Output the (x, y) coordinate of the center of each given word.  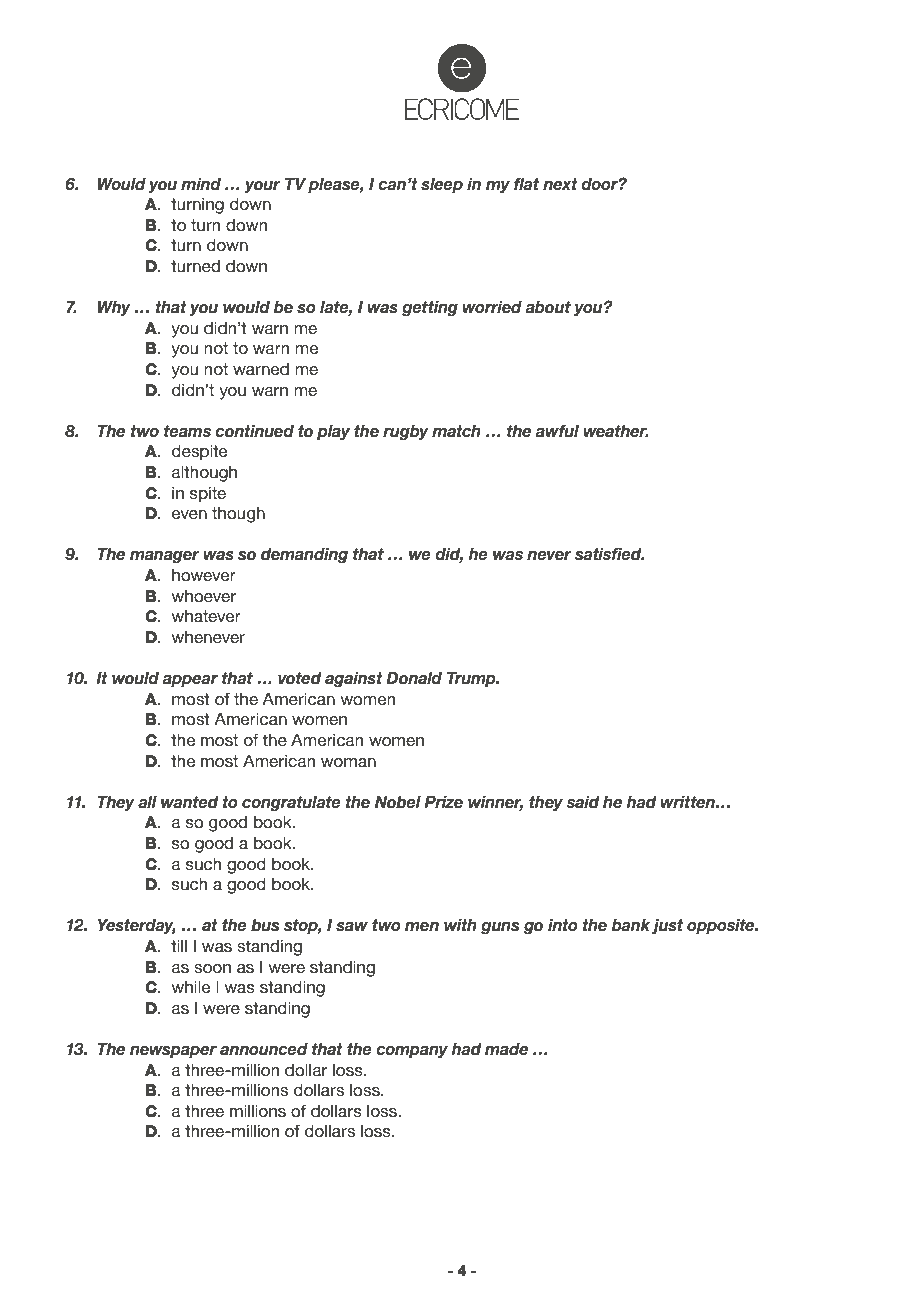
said (583, 802)
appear (190, 681)
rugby (406, 432)
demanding (304, 555)
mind (201, 183)
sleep (442, 185)
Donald (414, 678)
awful (557, 431)
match (456, 430)
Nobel (398, 802)
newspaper (173, 1052)
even (189, 514)
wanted (190, 802)
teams (187, 431)
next (560, 184)
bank (631, 925)
